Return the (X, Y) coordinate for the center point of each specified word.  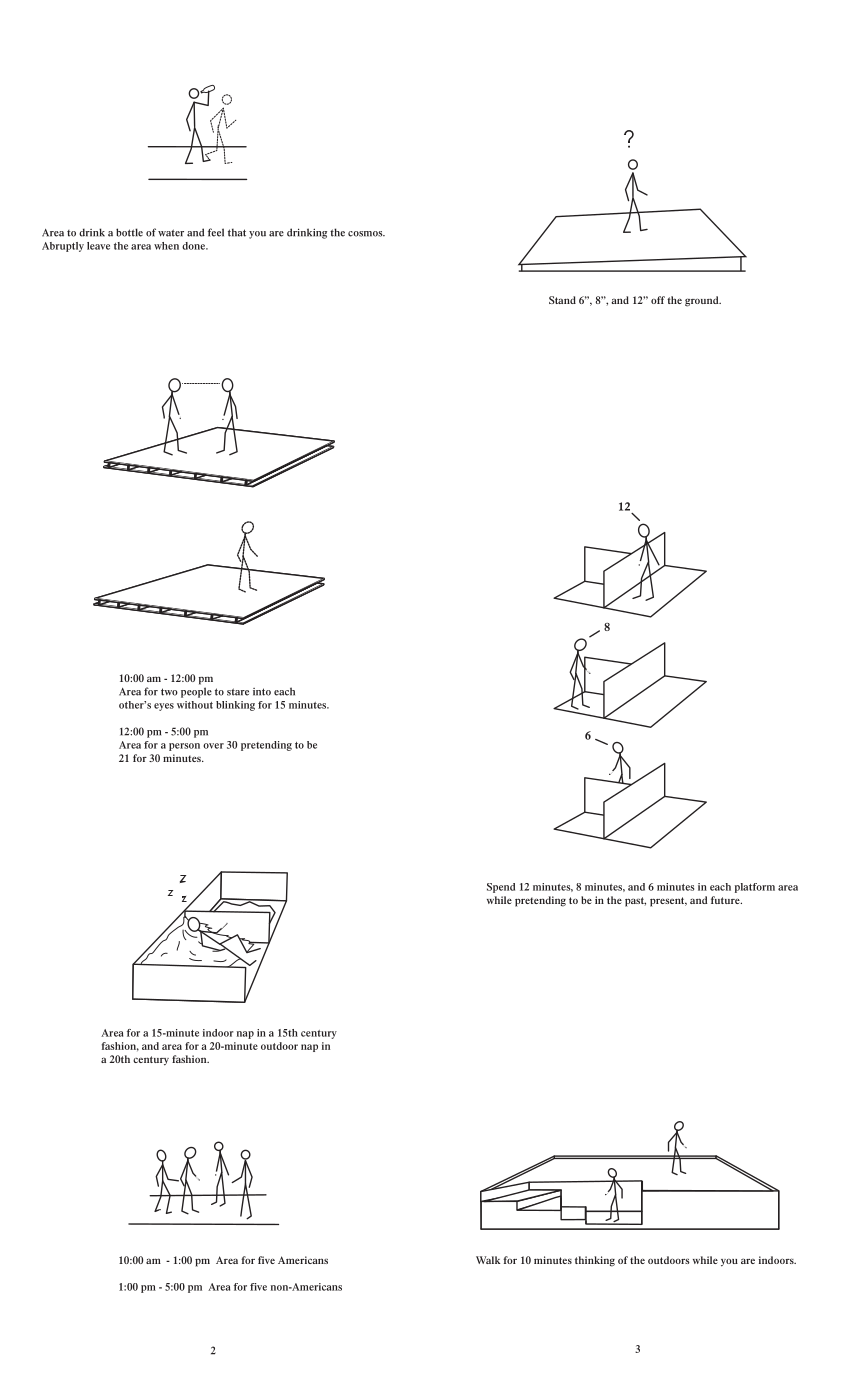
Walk (488, 1260)
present (668, 902)
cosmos (366, 234)
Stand (562, 300)
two (169, 692)
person (184, 747)
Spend (501, 888)
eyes (164, 707)
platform (755, 888)
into (262, 692)
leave (98, 246)
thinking (595, 1261)
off (658, 300)
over (213, 746)
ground (703, 301)
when (166, 246)
